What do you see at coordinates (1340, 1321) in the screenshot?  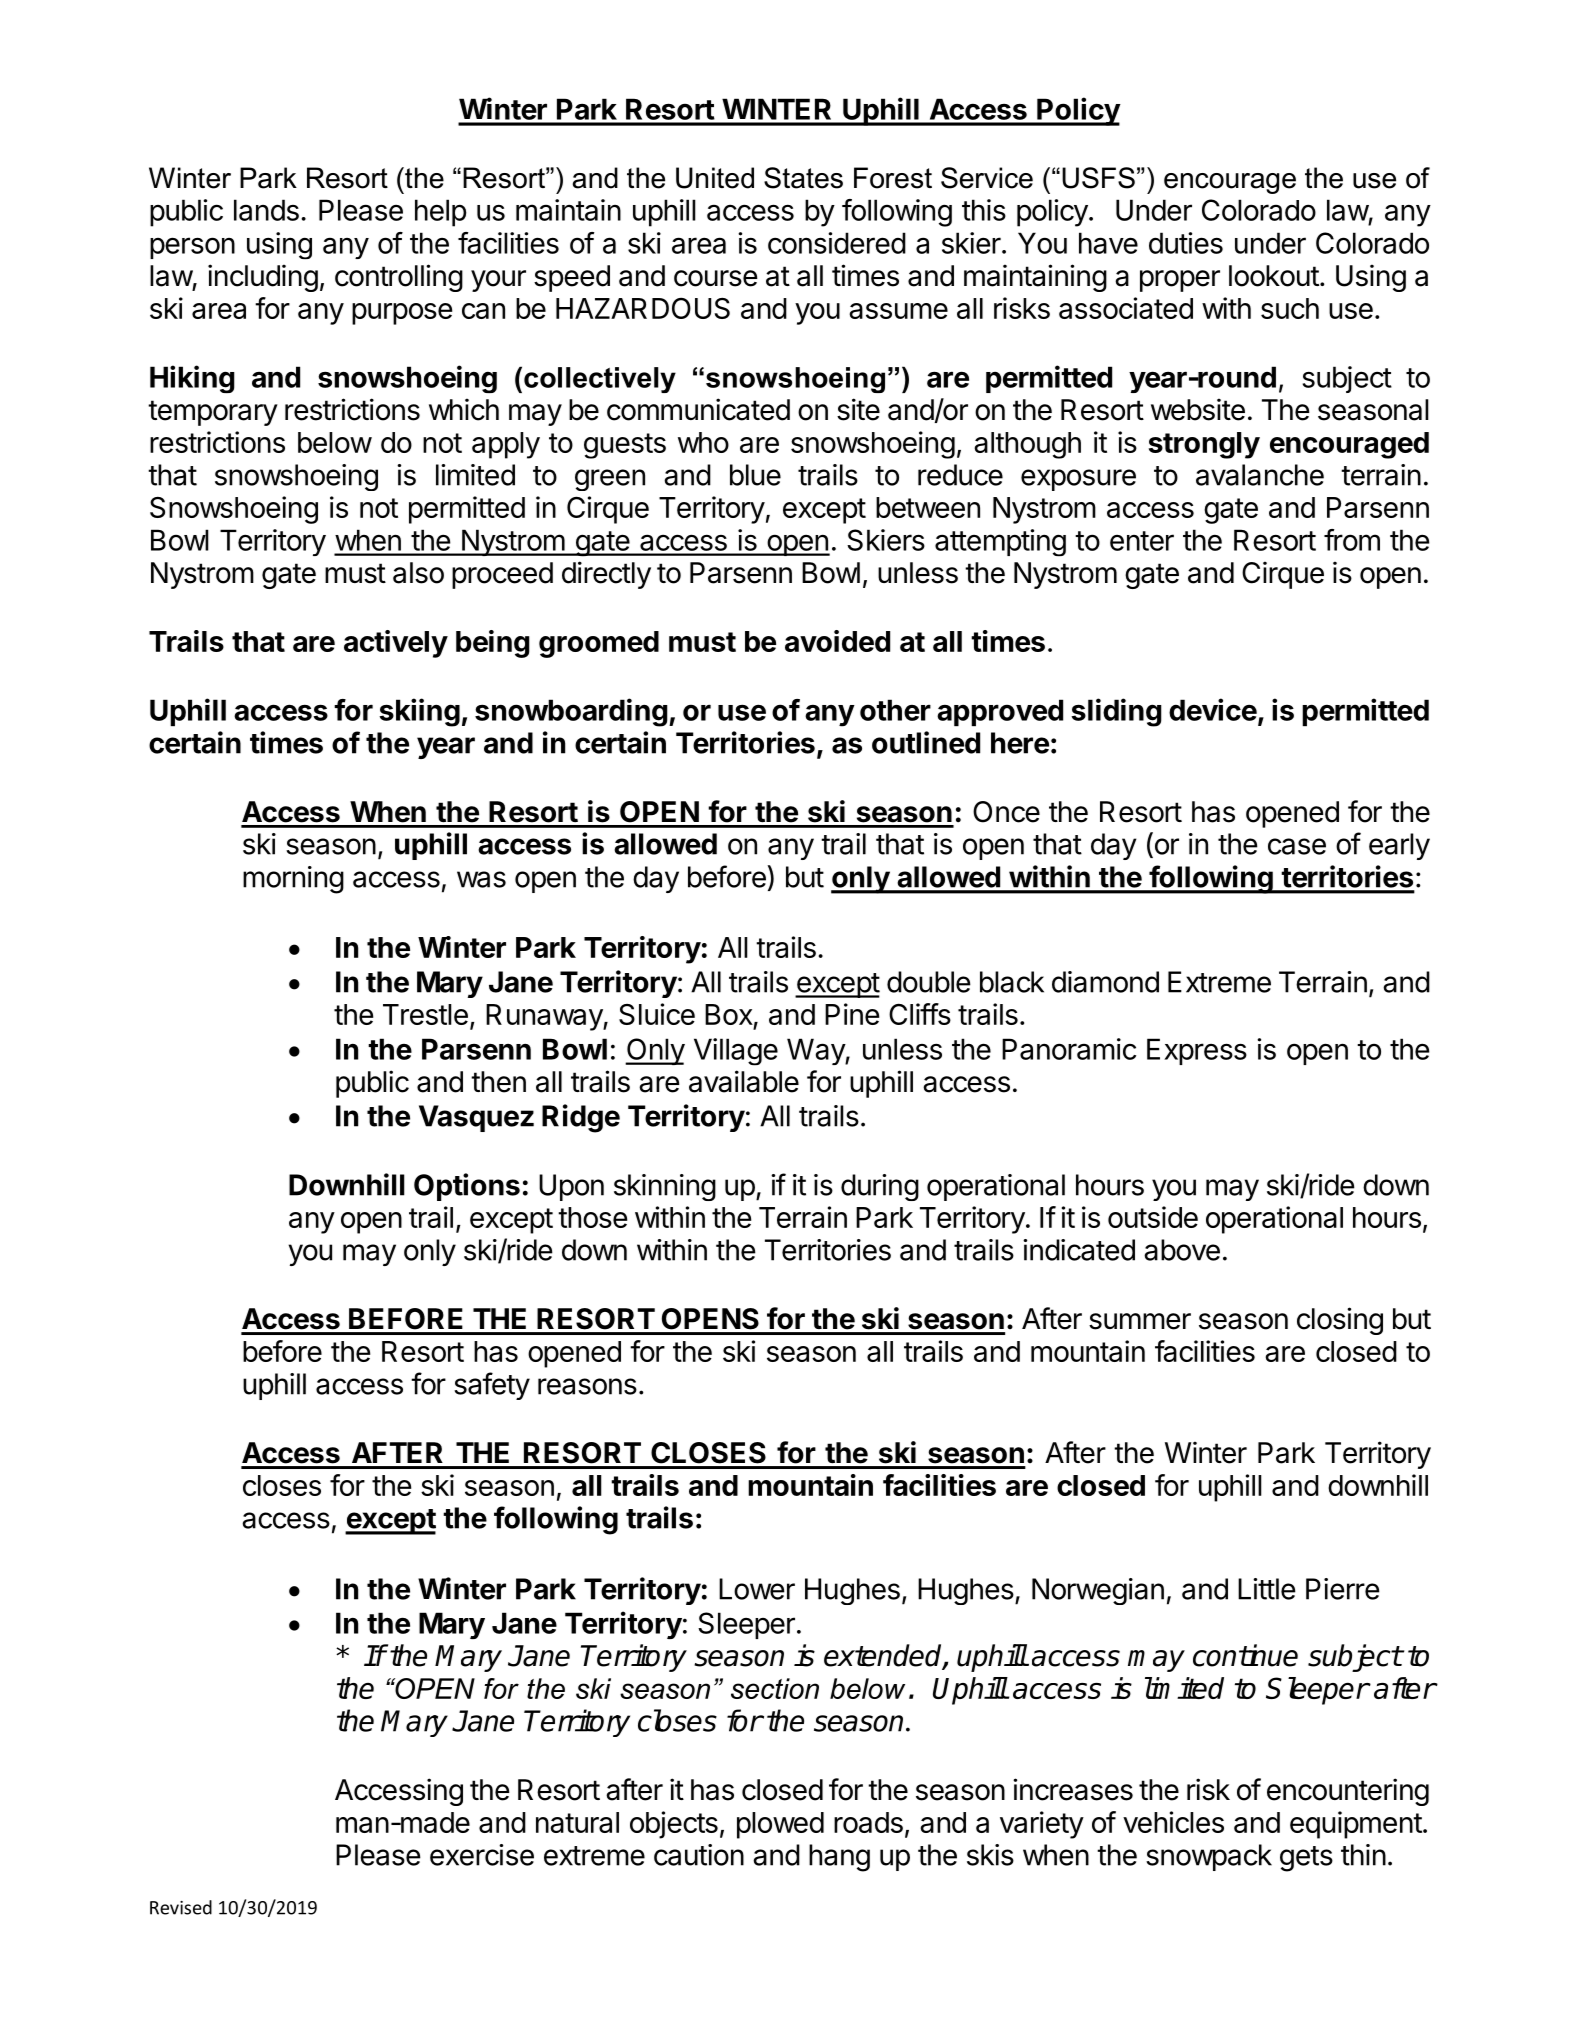 I see `closing` at bounding box center [1340, 1321].
